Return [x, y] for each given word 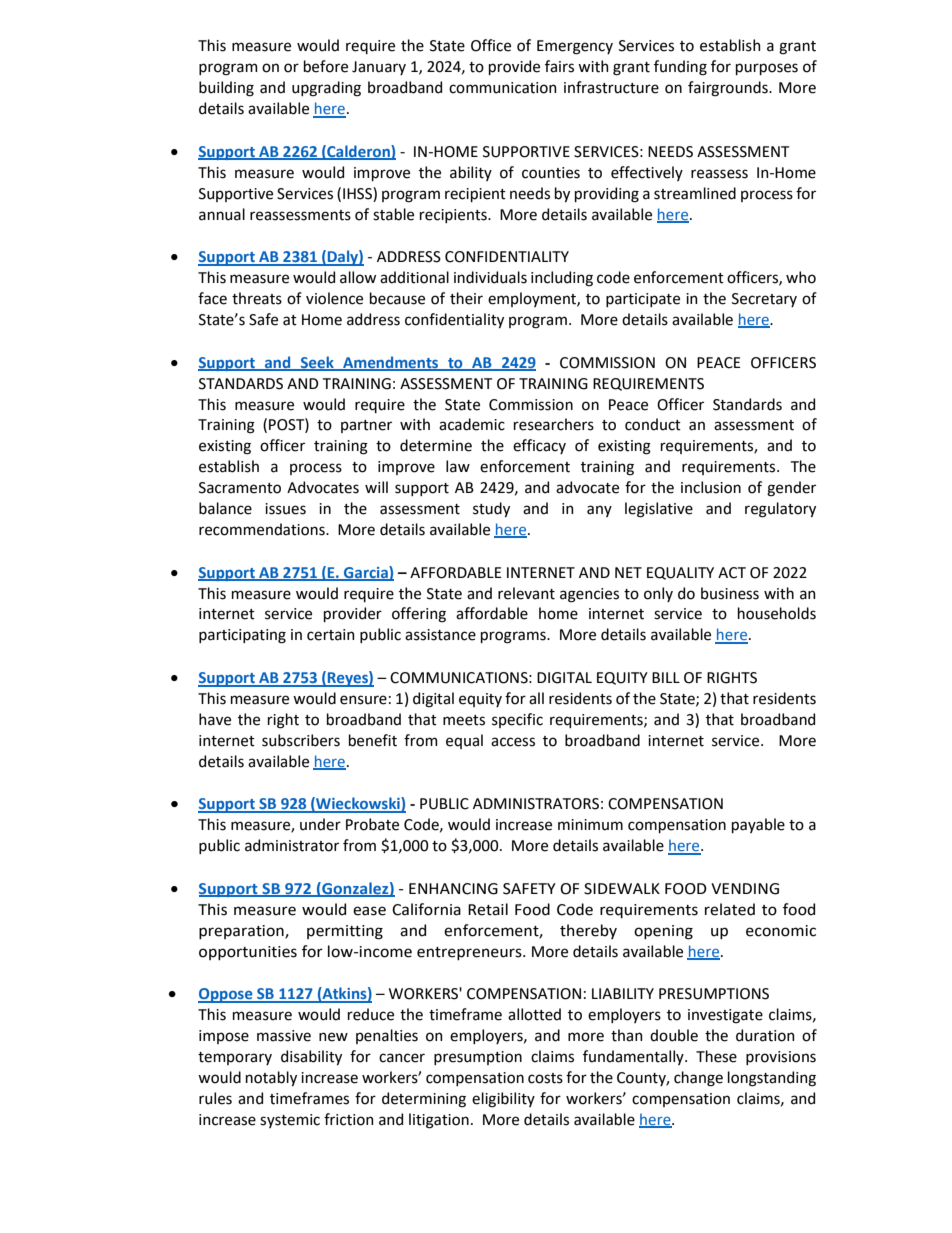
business [730, 593]
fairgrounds [729, 89]
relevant [526, 593]
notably [271, 1078]
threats [257, 298]
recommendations [263, 529]
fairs [559, 66]
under [320, 824]
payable [758, 825]
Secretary [764, 300]
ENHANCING [453, 889]
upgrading [326, 89]
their [466, 298]
